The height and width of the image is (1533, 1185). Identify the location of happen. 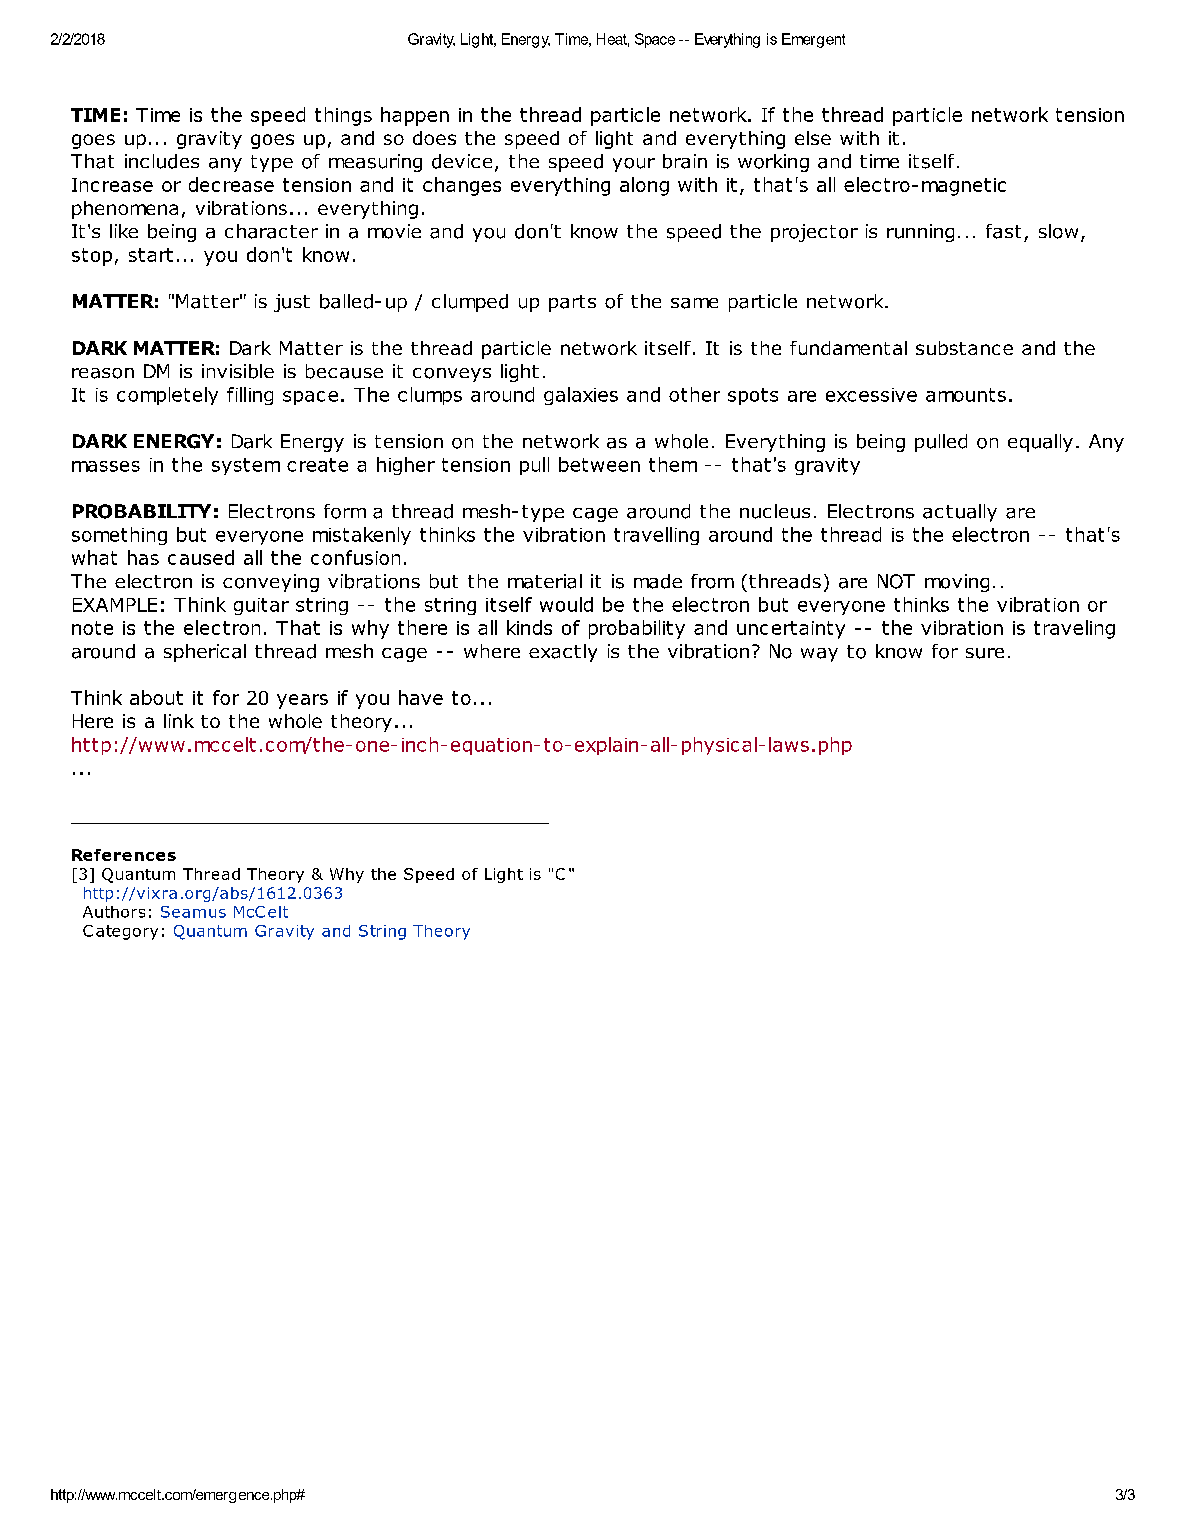
(415, 116).
